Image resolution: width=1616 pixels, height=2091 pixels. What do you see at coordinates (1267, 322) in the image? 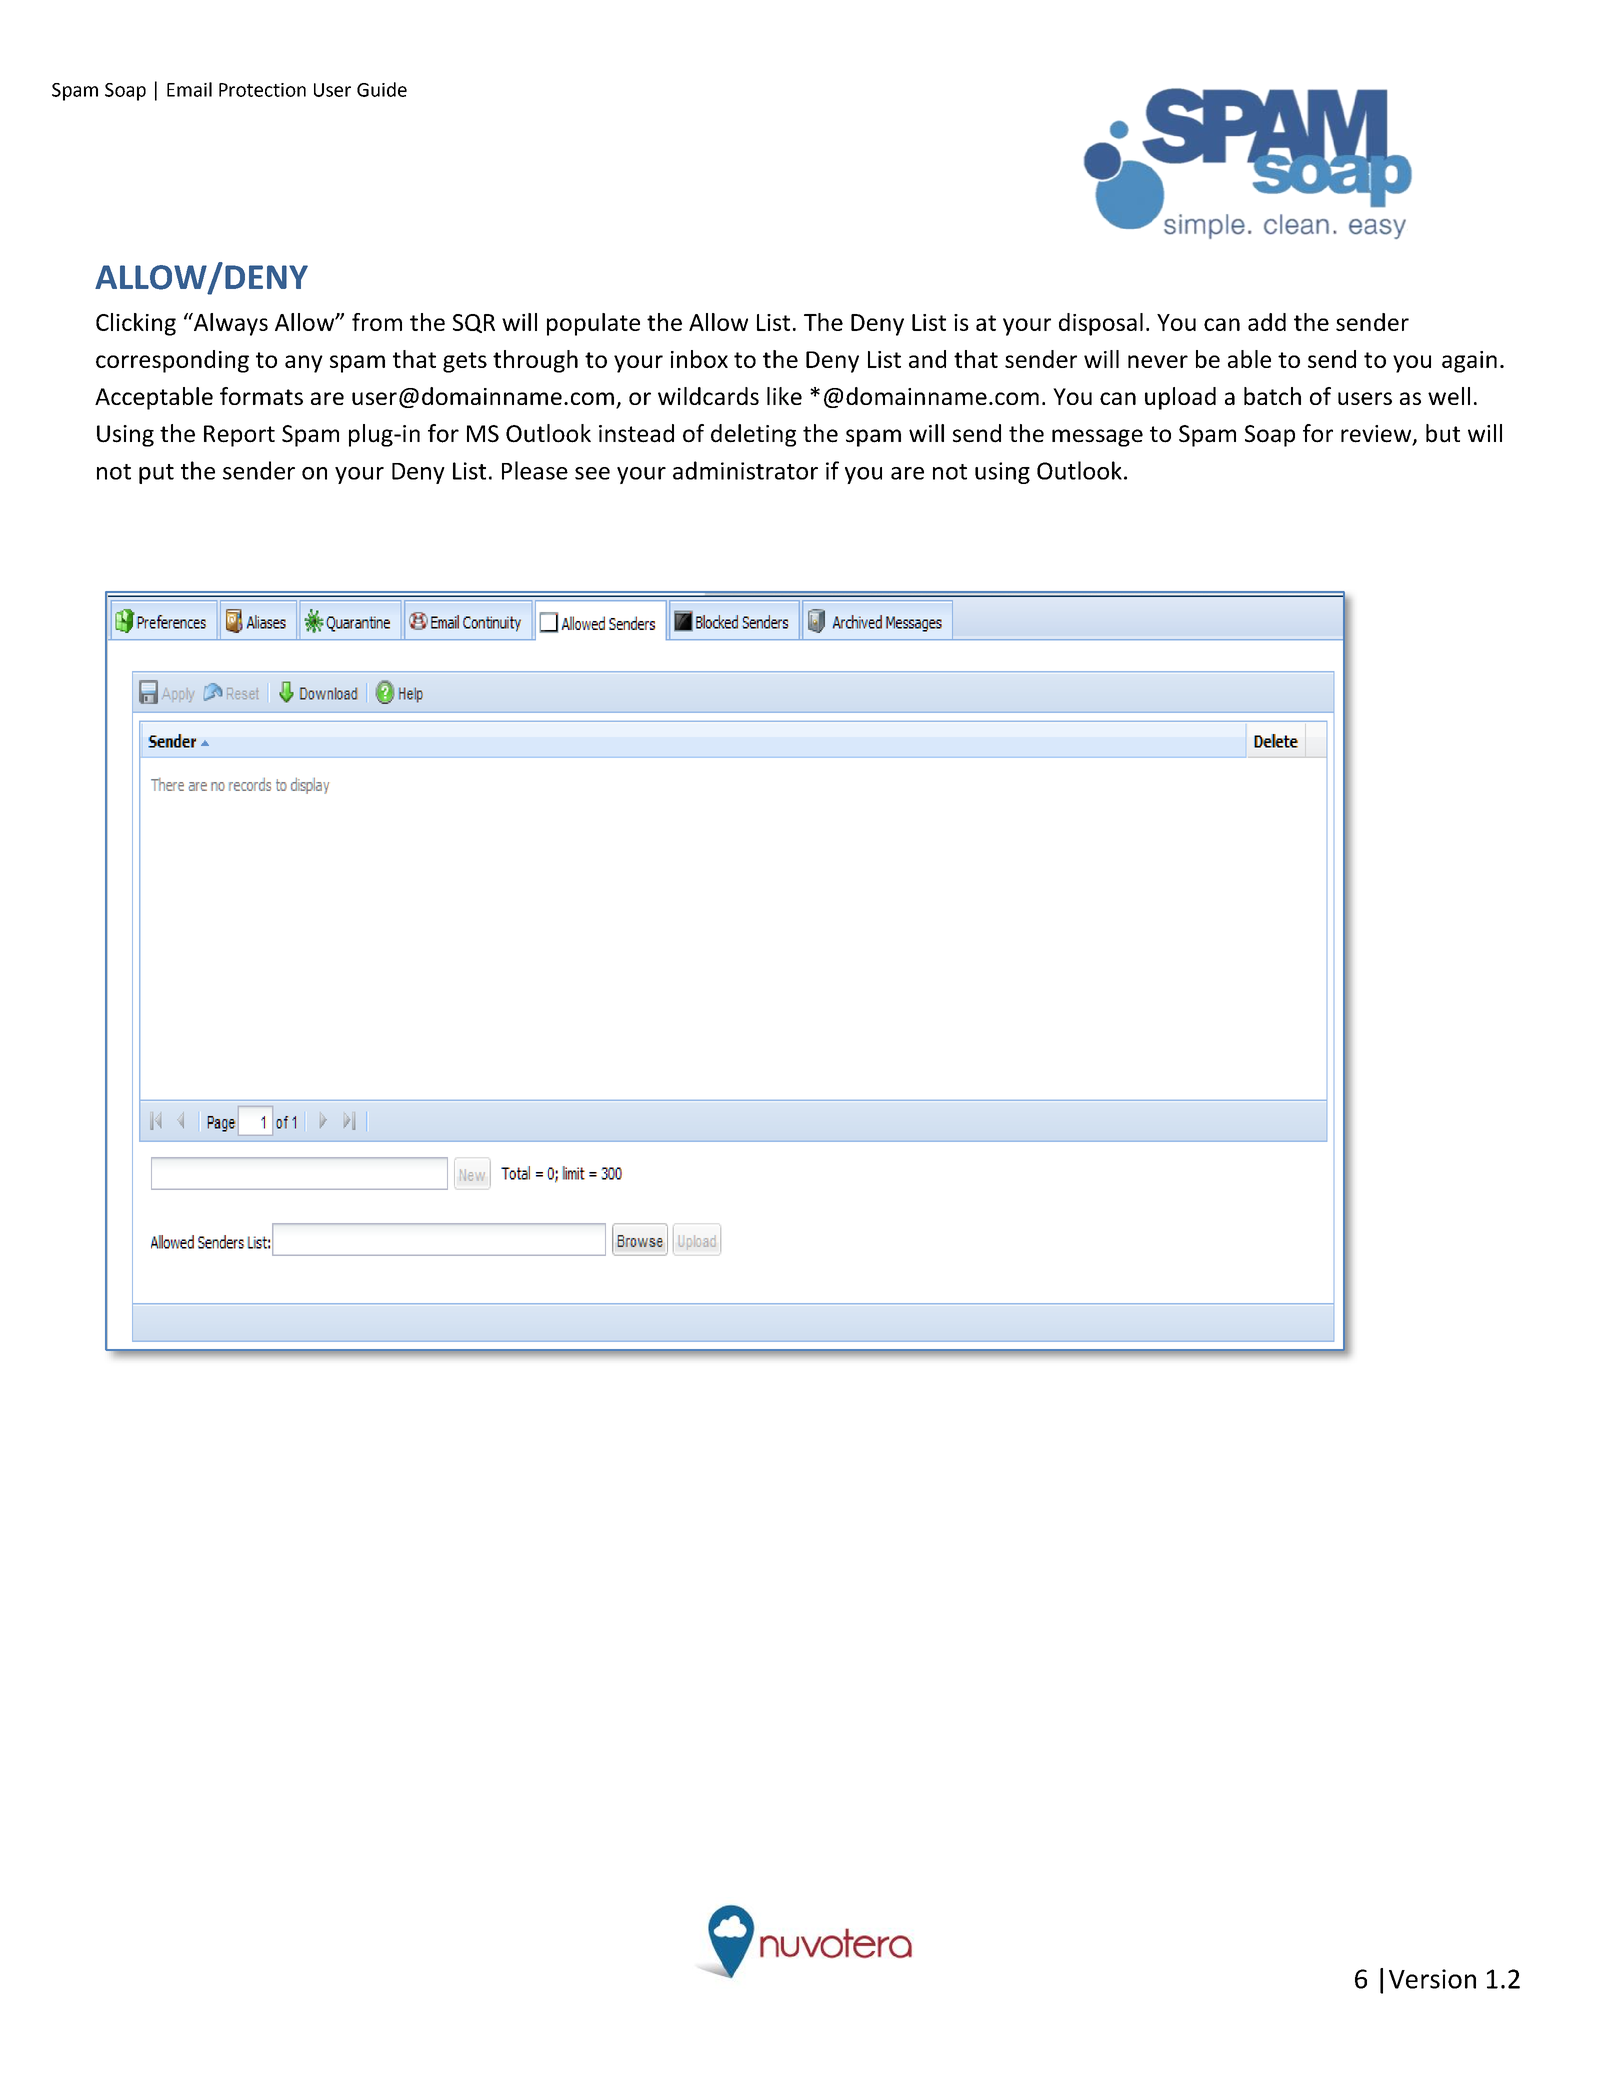
I see `add` at bounding box center [1267, 322].
